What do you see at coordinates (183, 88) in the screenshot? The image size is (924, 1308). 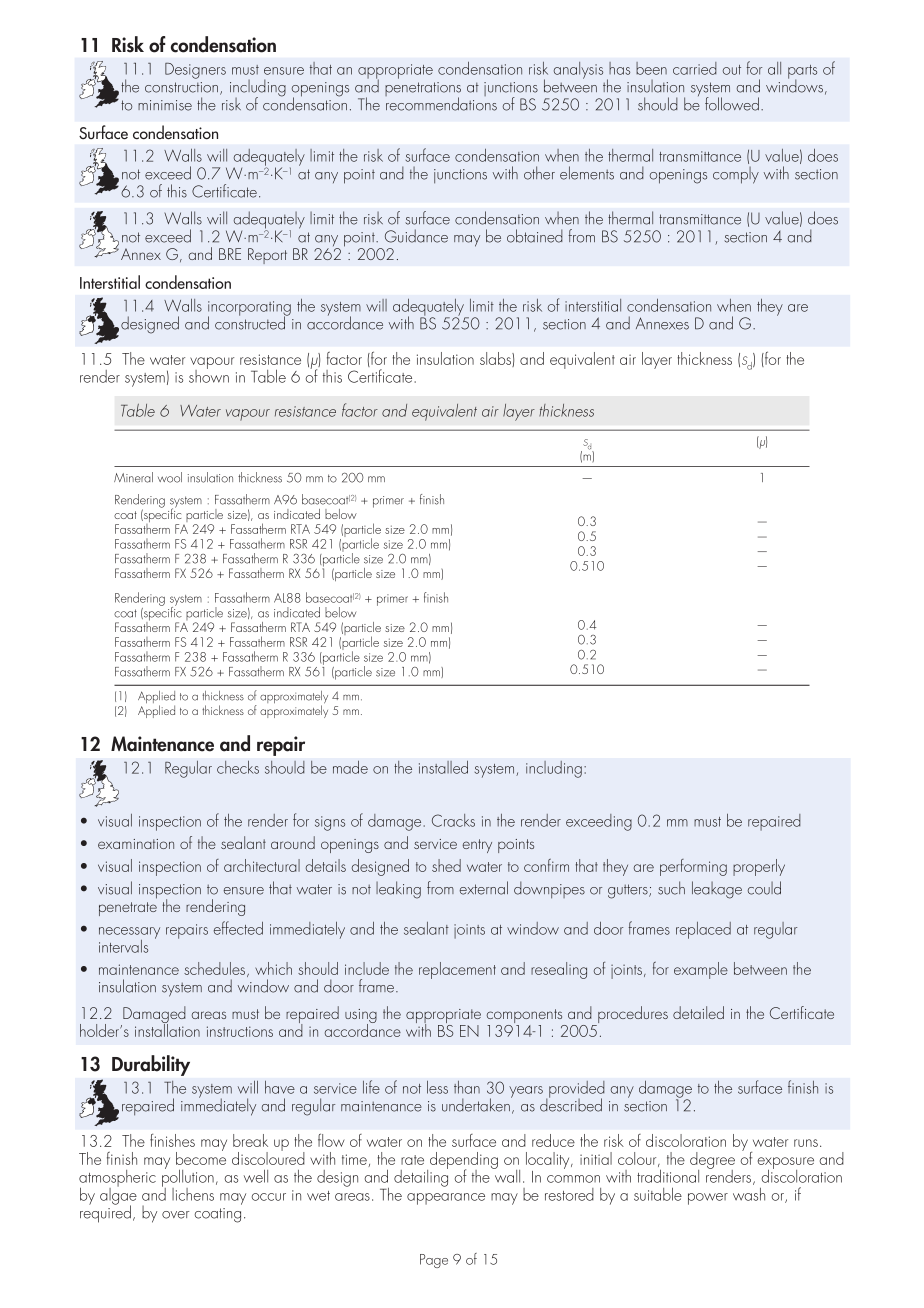 I see `construction` at bounding box center [183, 88].
